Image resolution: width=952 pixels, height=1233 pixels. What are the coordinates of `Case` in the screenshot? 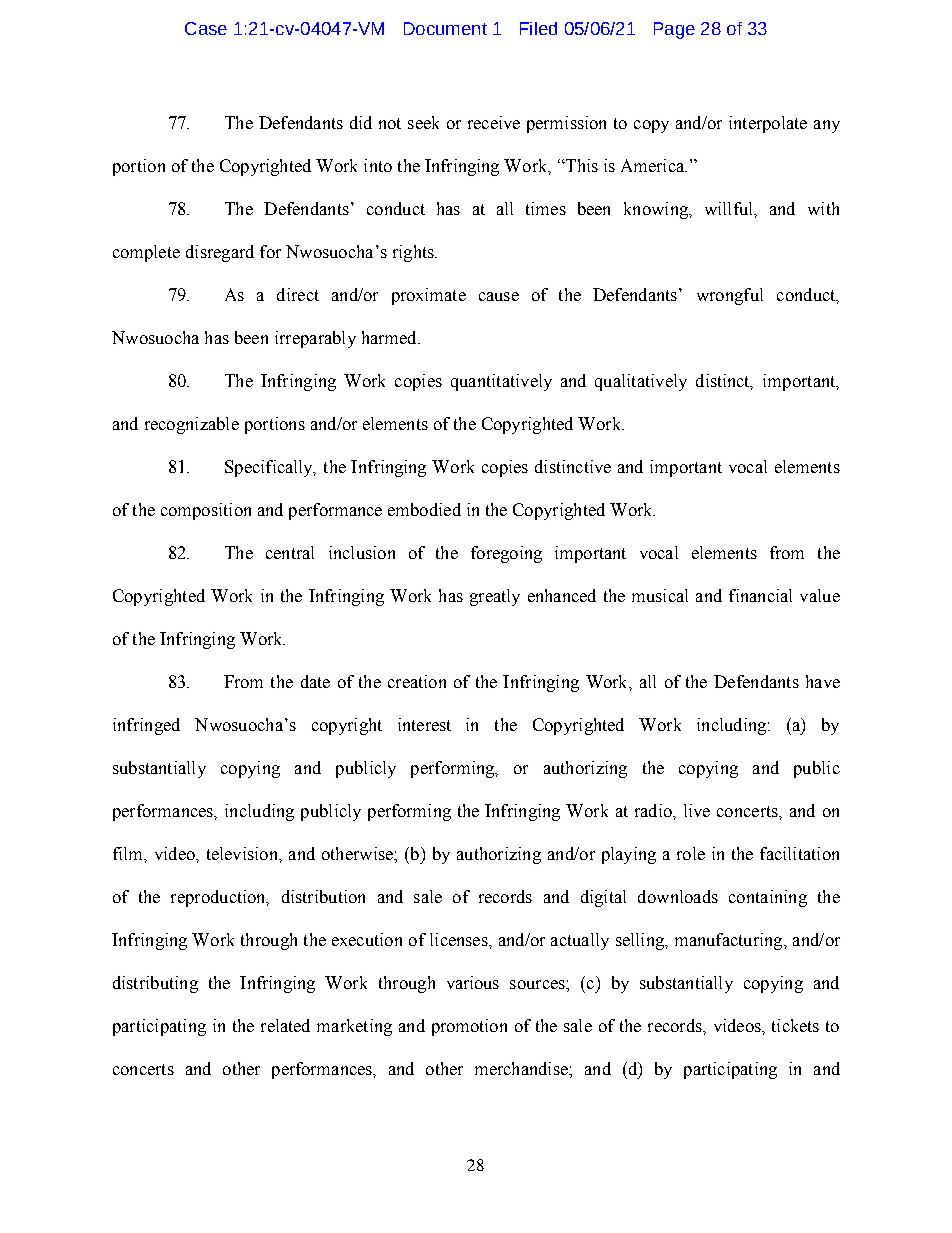 It's located at (206, 28).
